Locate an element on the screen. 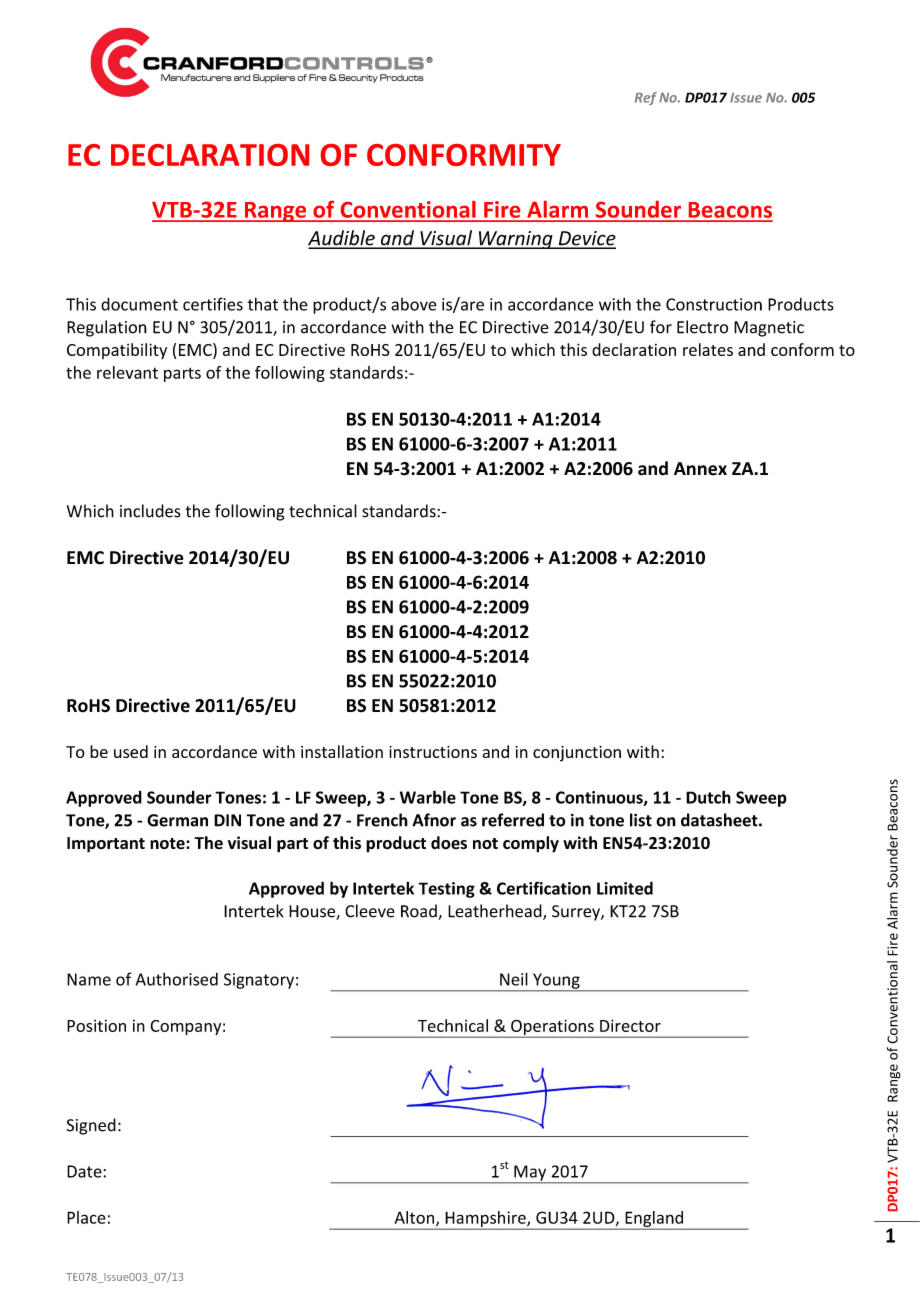 The image size is (924, 1308). includes is located at coordinates (150, 511).
